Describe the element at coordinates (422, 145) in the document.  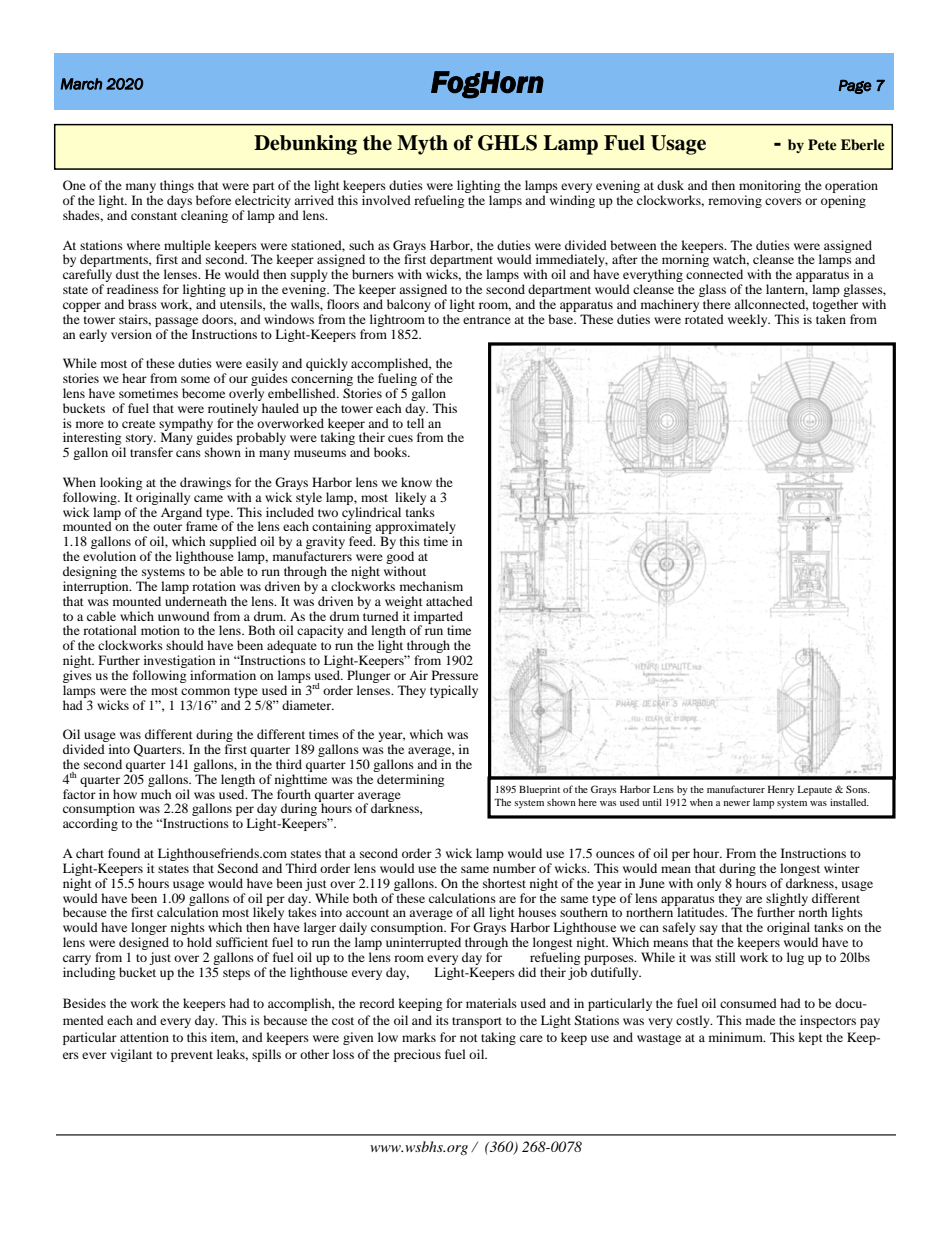
I see `Myth` at that location.
